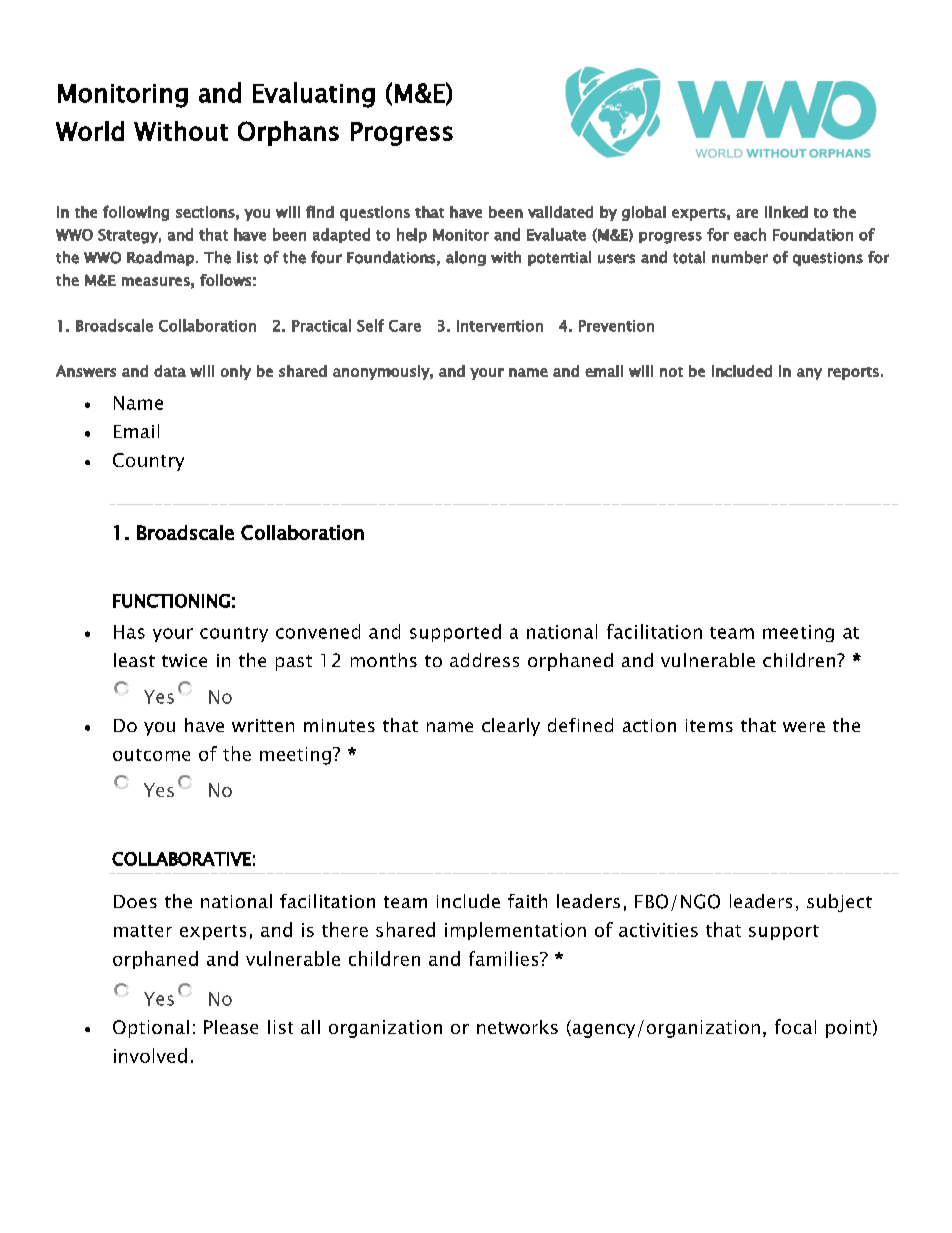 The width and height of the page is (952, 1233). I want to click on World, so click(90, 131).
